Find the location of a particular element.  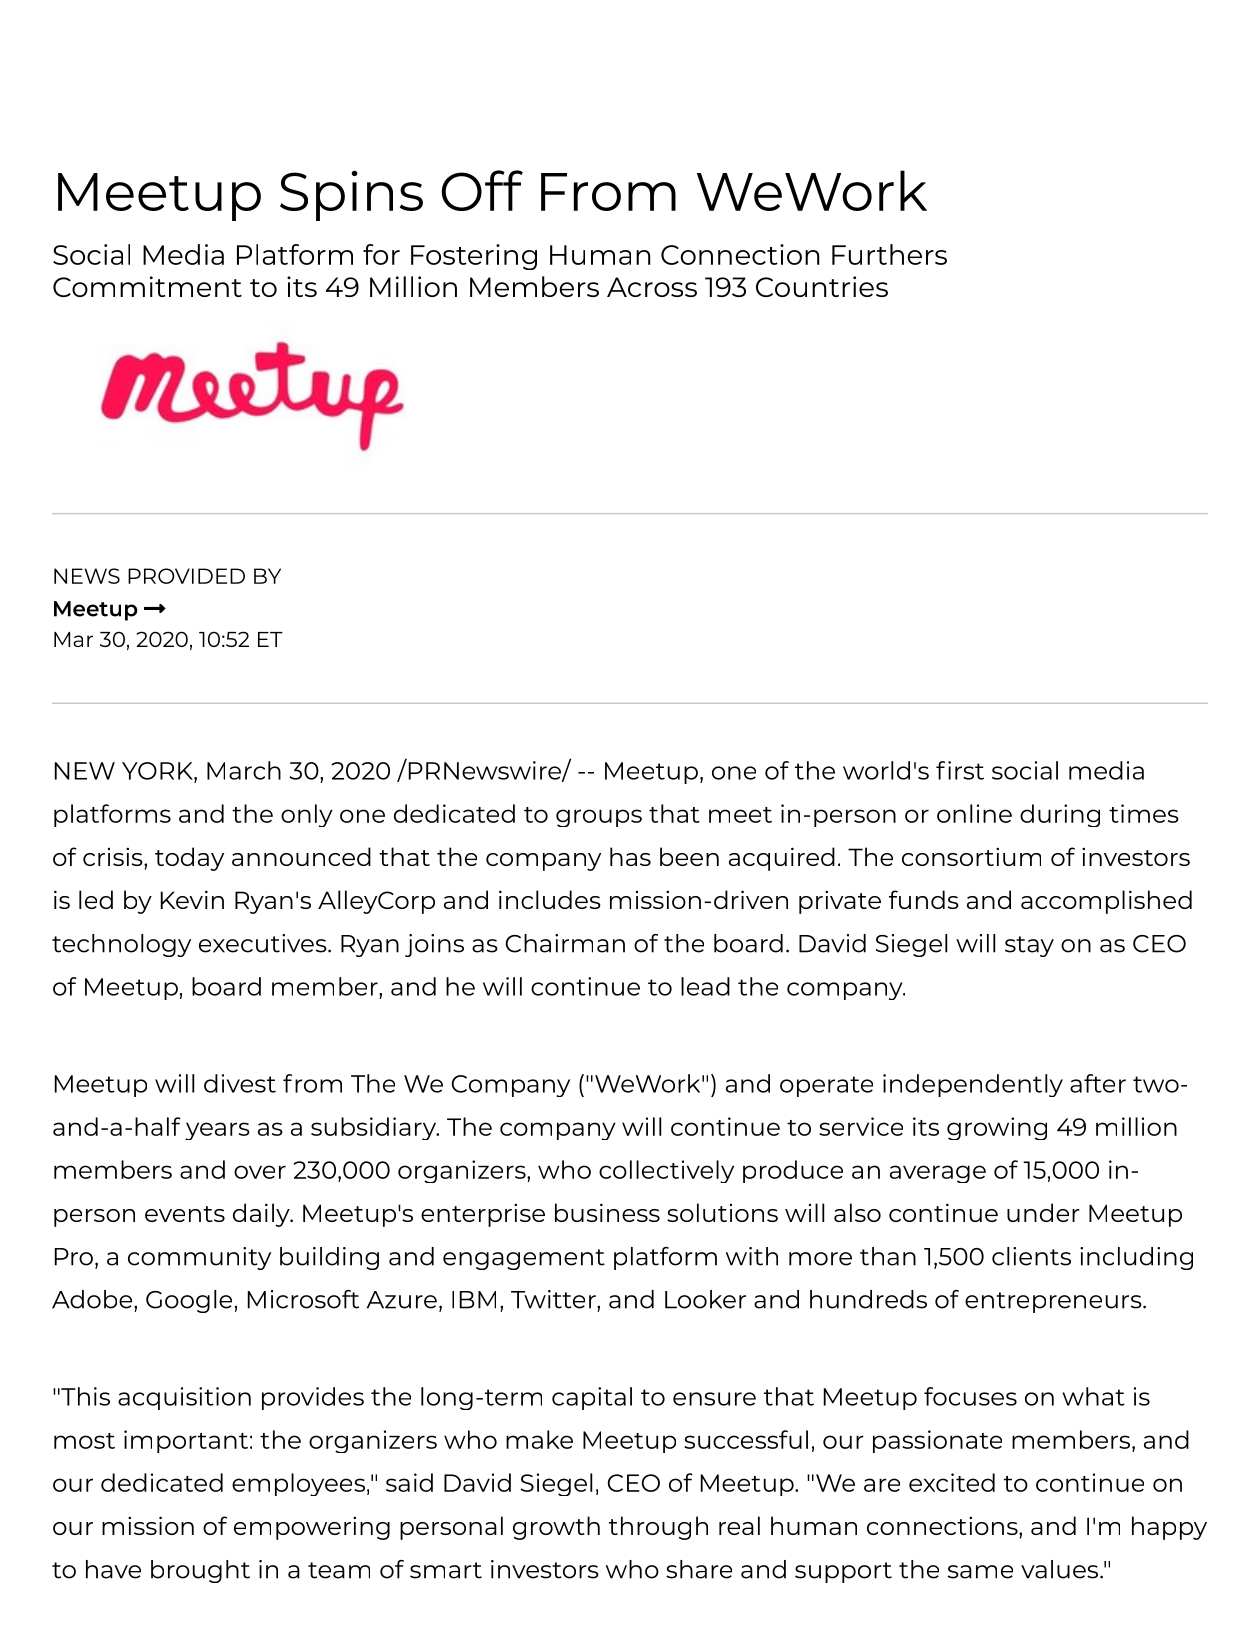

has is located at coordinates (630, 856).
